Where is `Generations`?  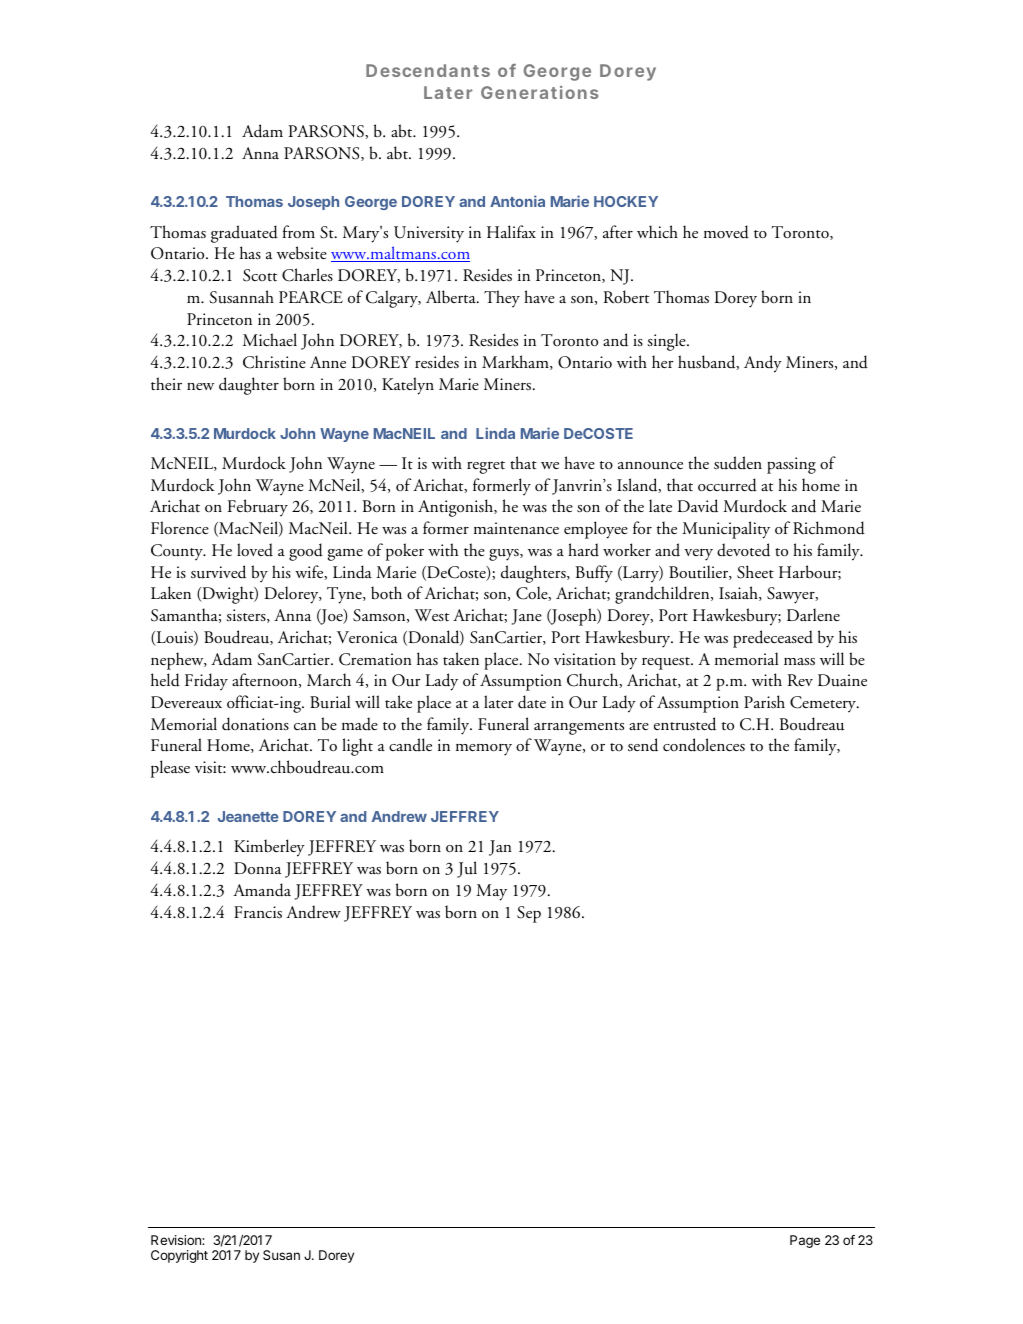 Generations is located at coordinates (539, 92).
